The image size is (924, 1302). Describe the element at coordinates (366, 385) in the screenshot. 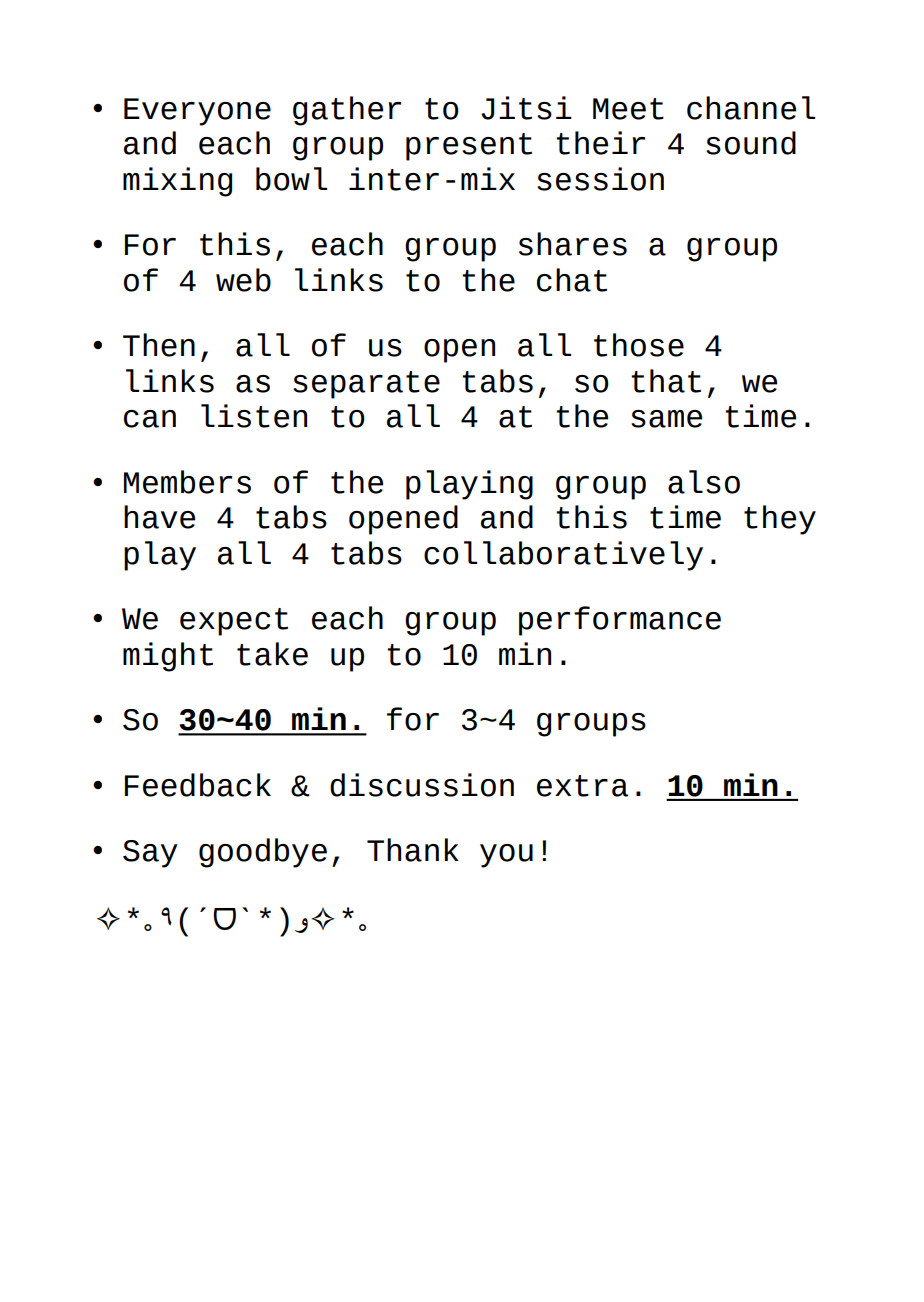

I see `separate` at that location.
